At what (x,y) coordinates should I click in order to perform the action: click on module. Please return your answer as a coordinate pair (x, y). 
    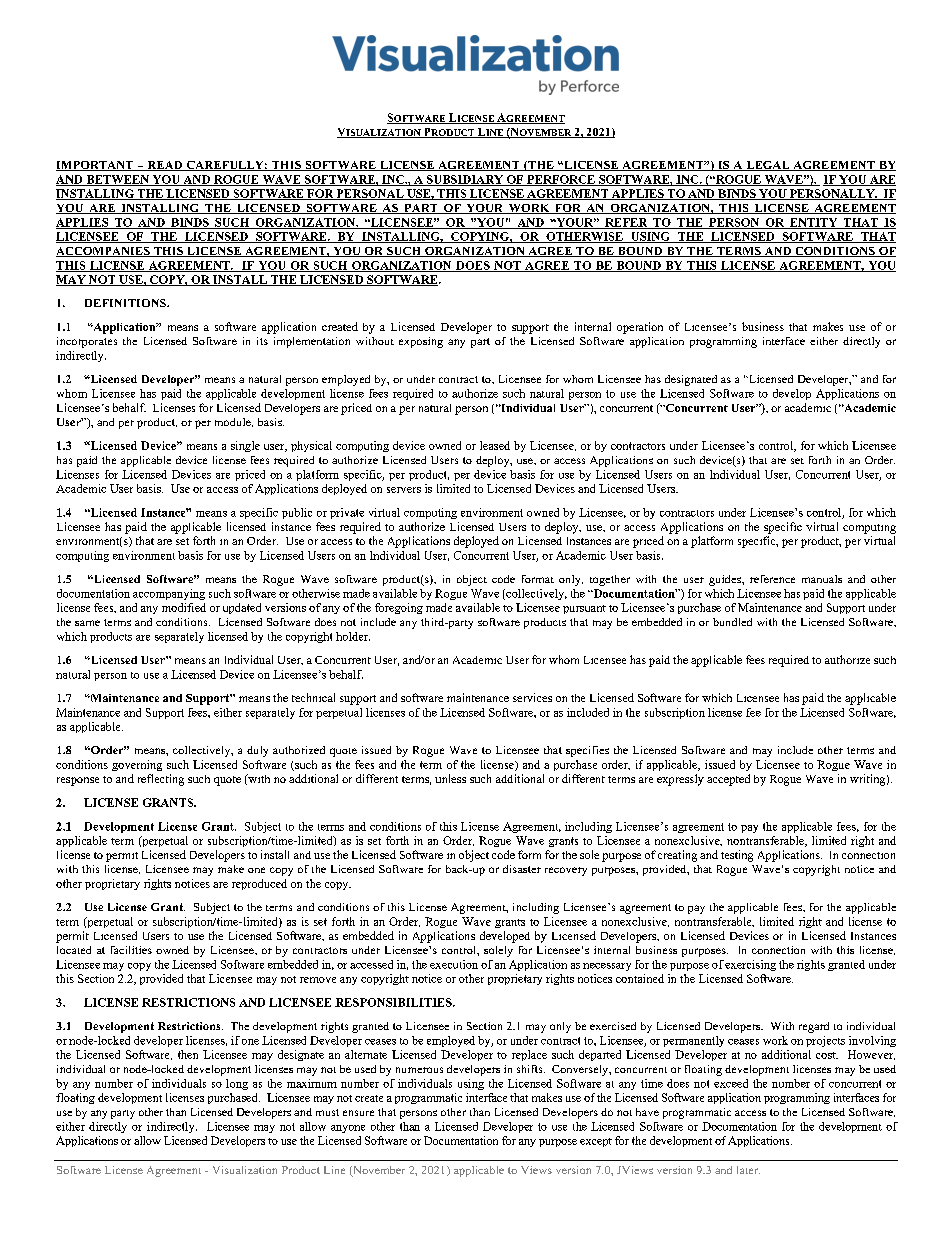
    Looking at the image, I should click on (234, 422).
